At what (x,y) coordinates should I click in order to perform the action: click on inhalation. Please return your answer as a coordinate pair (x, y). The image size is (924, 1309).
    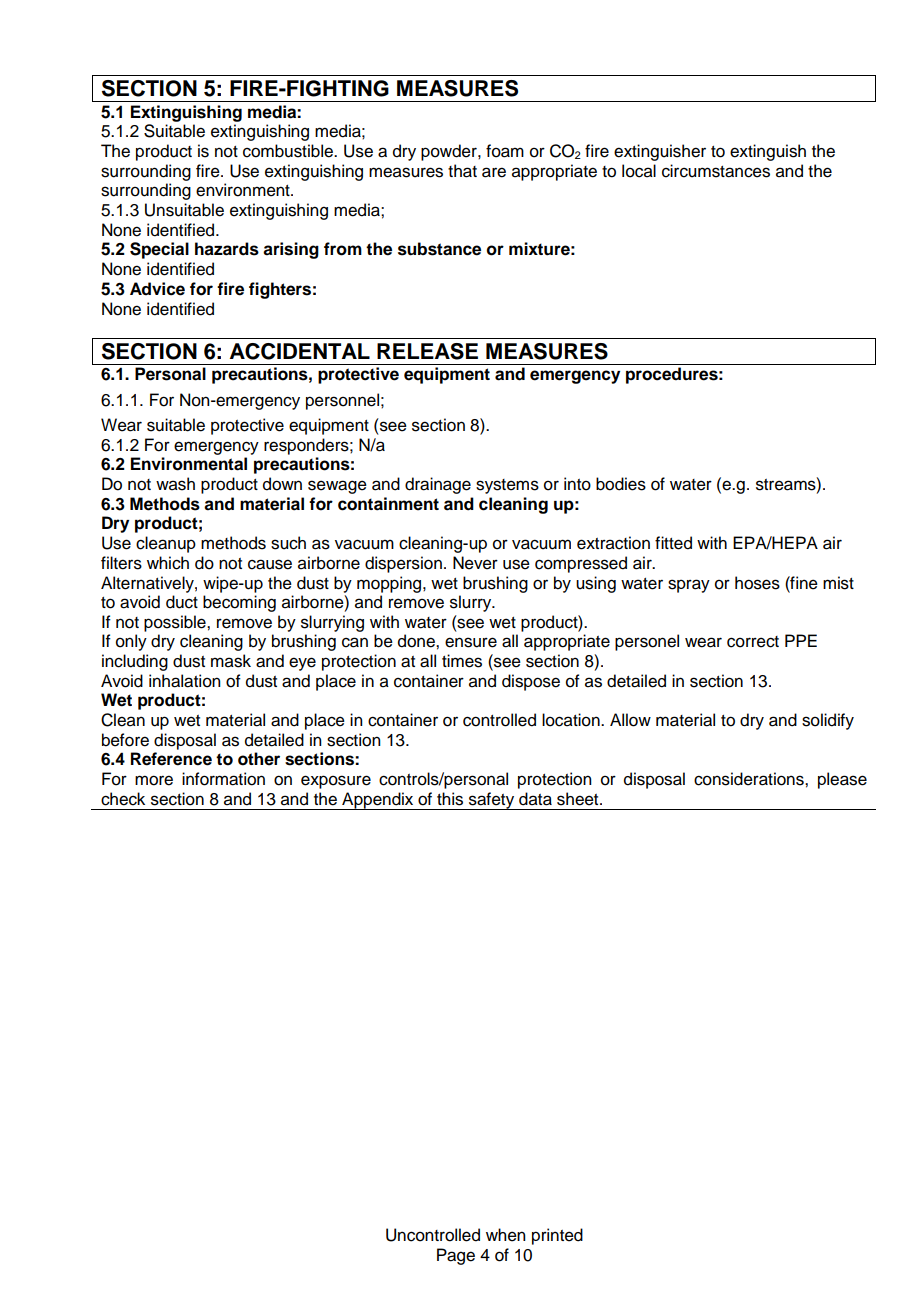
    Looking at the image, I should click on (185, 681).
